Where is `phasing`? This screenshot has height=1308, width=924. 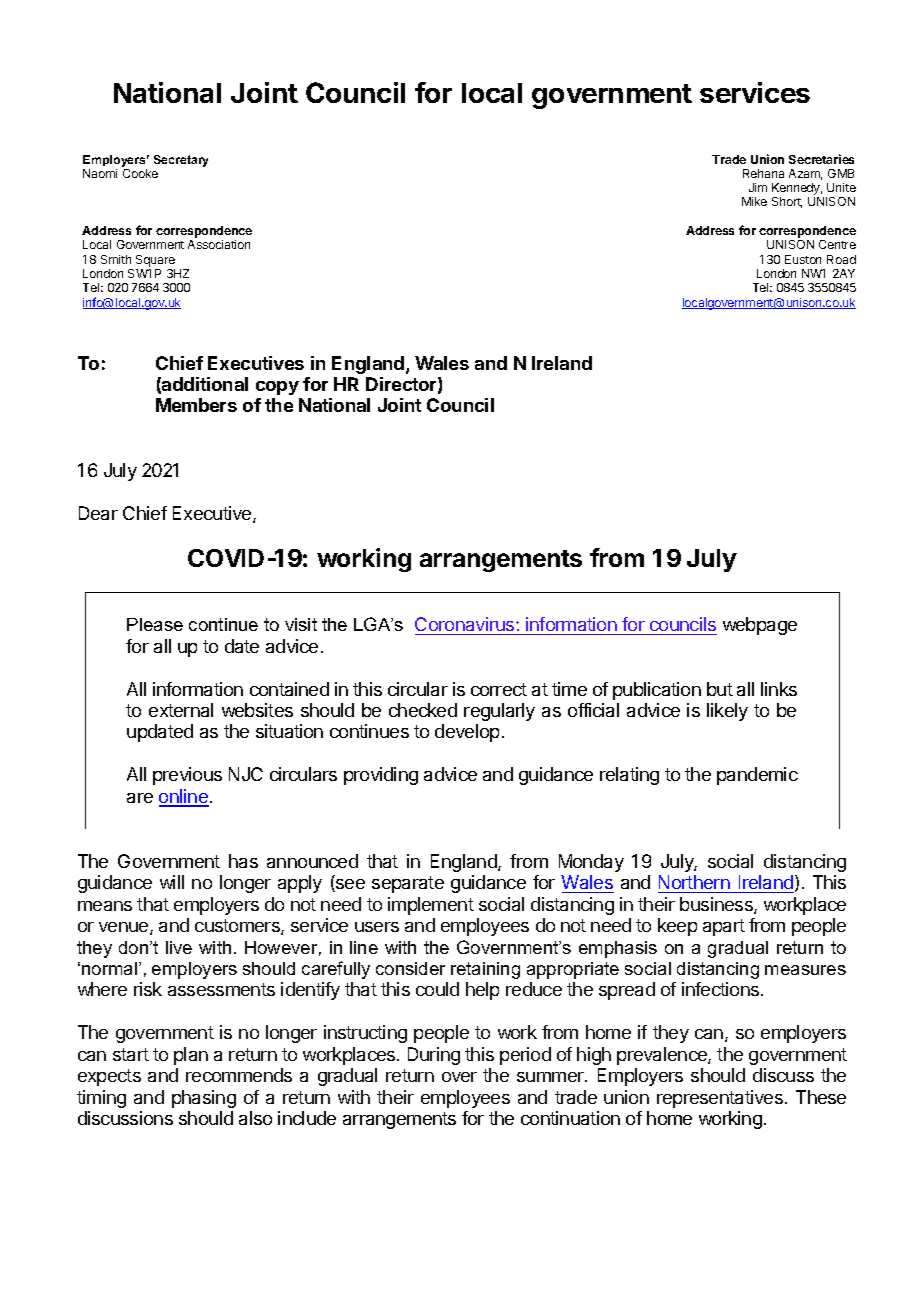
phasing is located at coordinates (204, 1099).
